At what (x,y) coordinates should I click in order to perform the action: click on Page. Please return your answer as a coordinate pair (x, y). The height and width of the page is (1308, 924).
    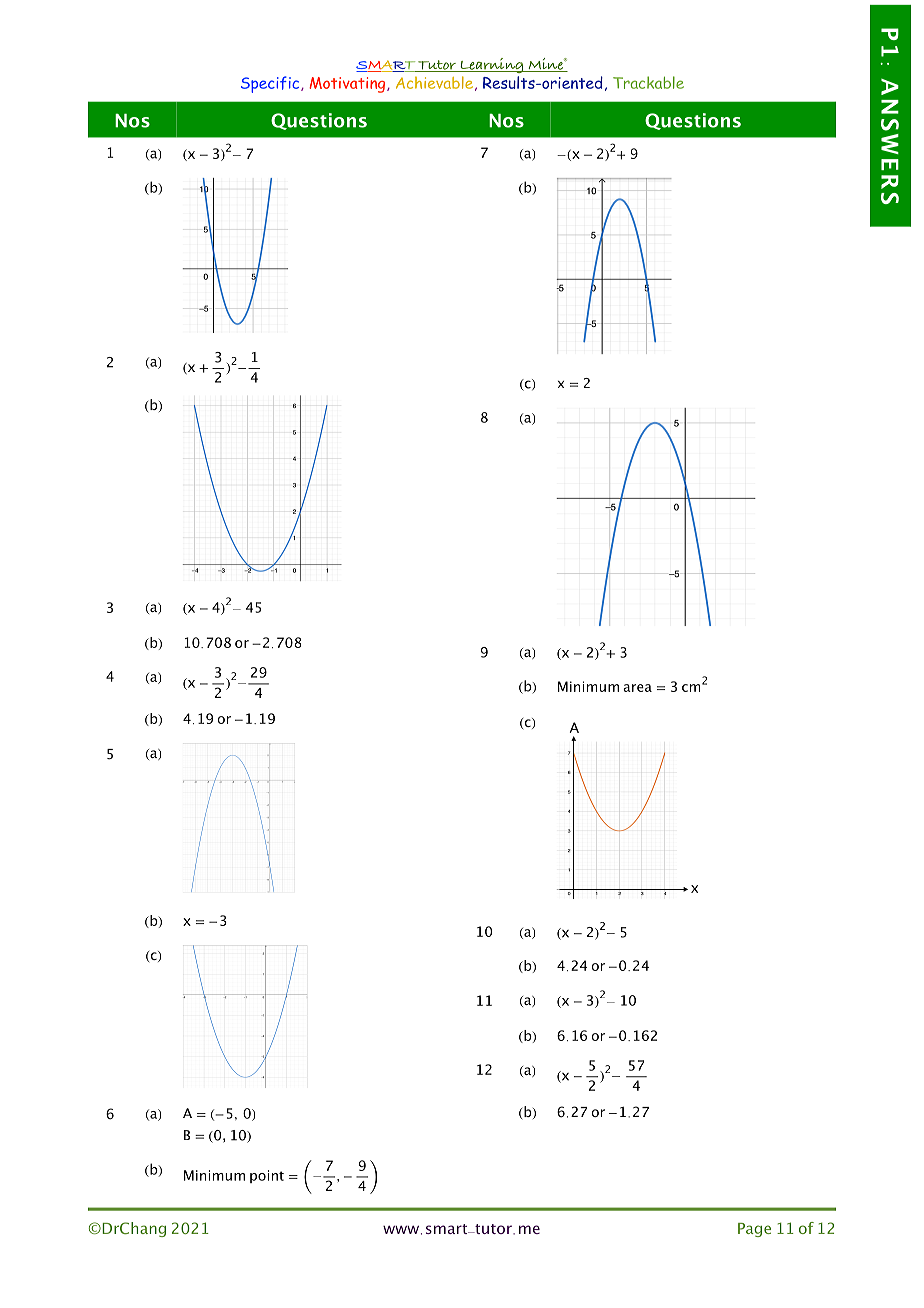
    Looking at the image, I should click on (754, 1230).
